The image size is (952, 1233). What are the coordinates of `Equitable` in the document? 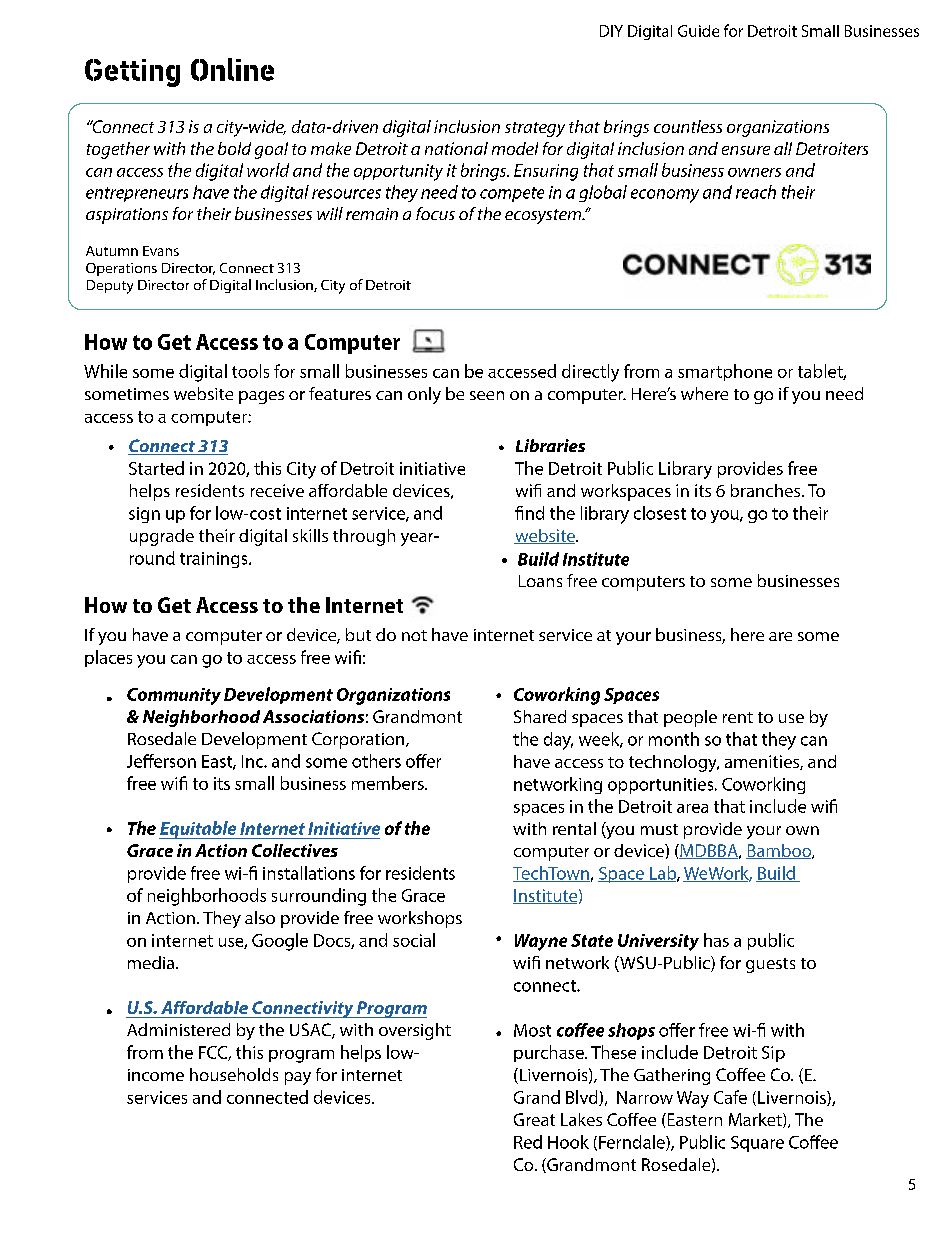 It's located at (199, 830).
